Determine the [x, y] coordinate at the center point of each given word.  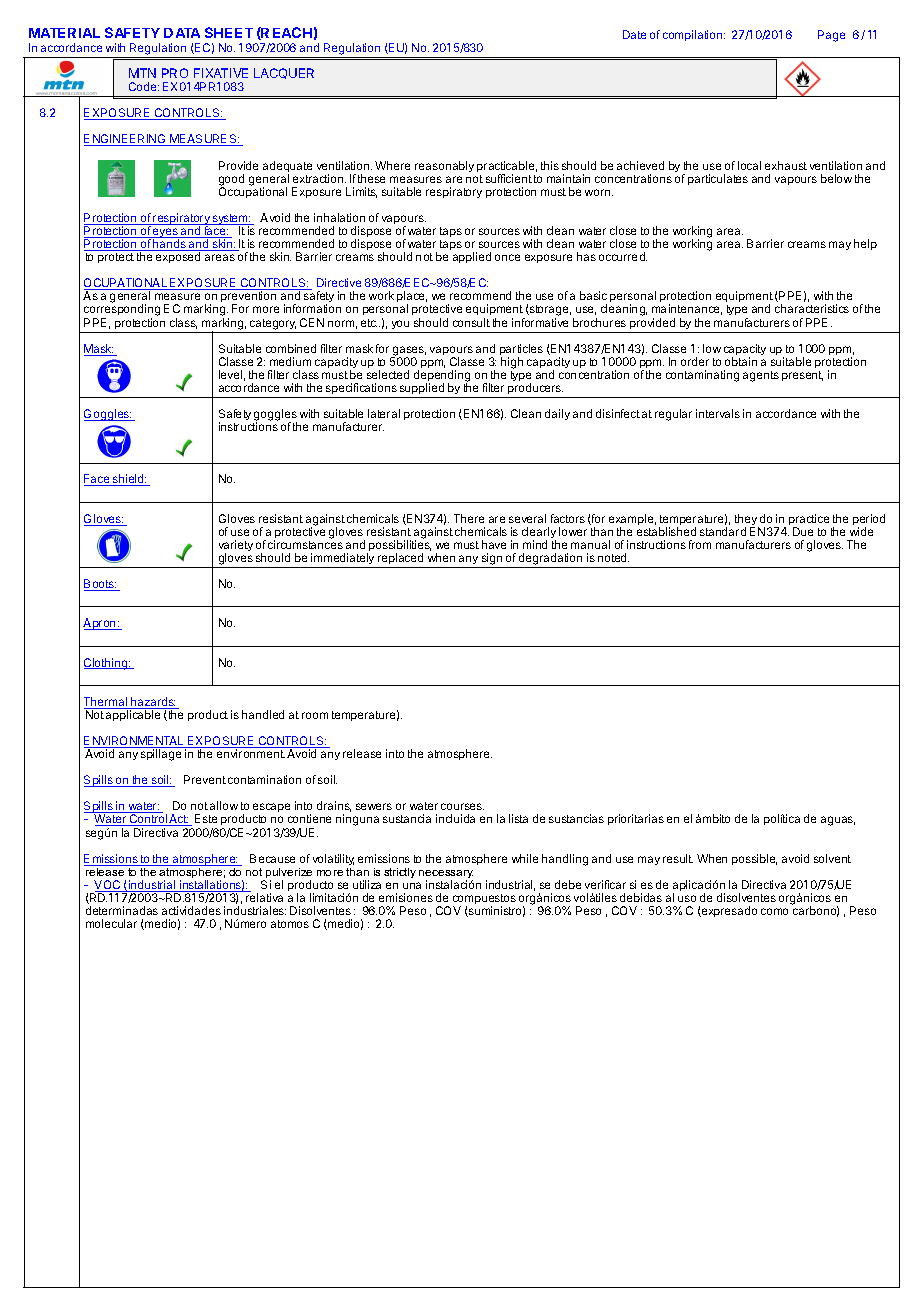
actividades [191, 910]
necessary [446, 875]
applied [472, 257]
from [700, 544]
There [469, 518]
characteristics [812, 308]
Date [634, 34]
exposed [178, 257]
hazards [152, 703]
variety [236, 547]
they [747, 521]
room [315, 715]
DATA [182, 33]
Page [831, 36]
